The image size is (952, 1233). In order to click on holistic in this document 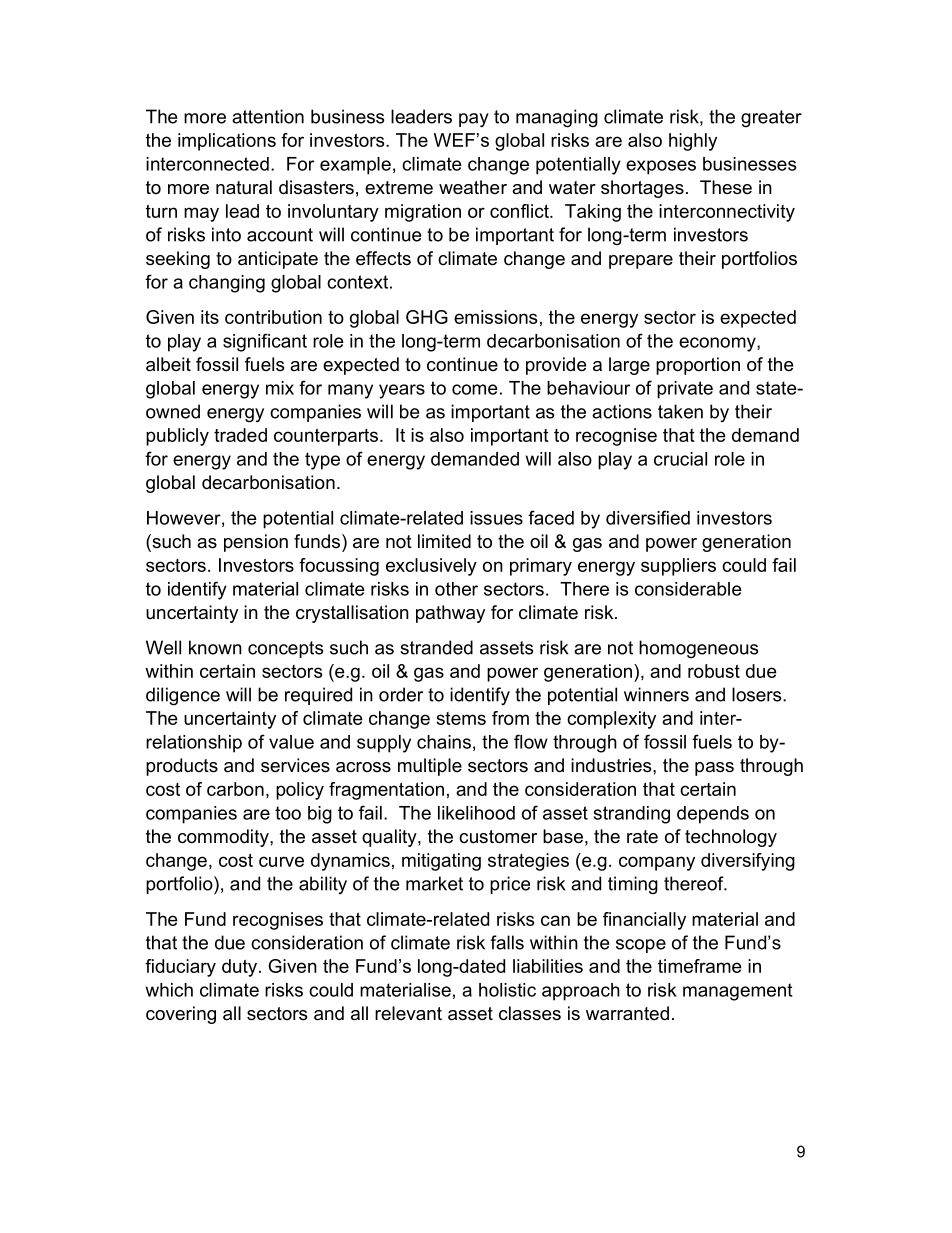, I will do `click(507, 990)`.
